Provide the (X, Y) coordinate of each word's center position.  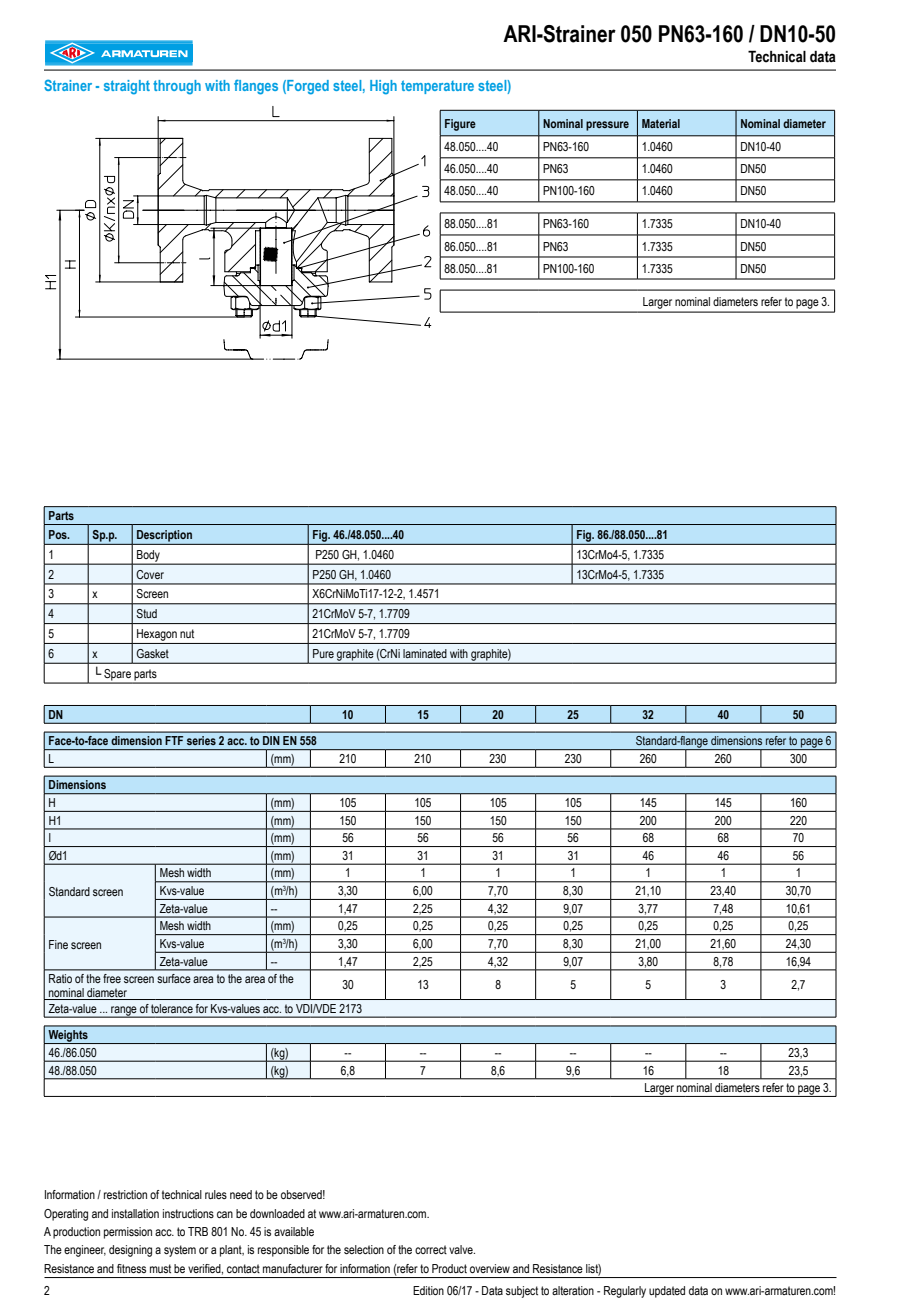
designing (130, 1251)
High (383, 87)
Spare (117, 676)
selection (364, 1249)
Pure (323, 653)
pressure (607, 126)
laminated (425, 653)
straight (127, 87)
